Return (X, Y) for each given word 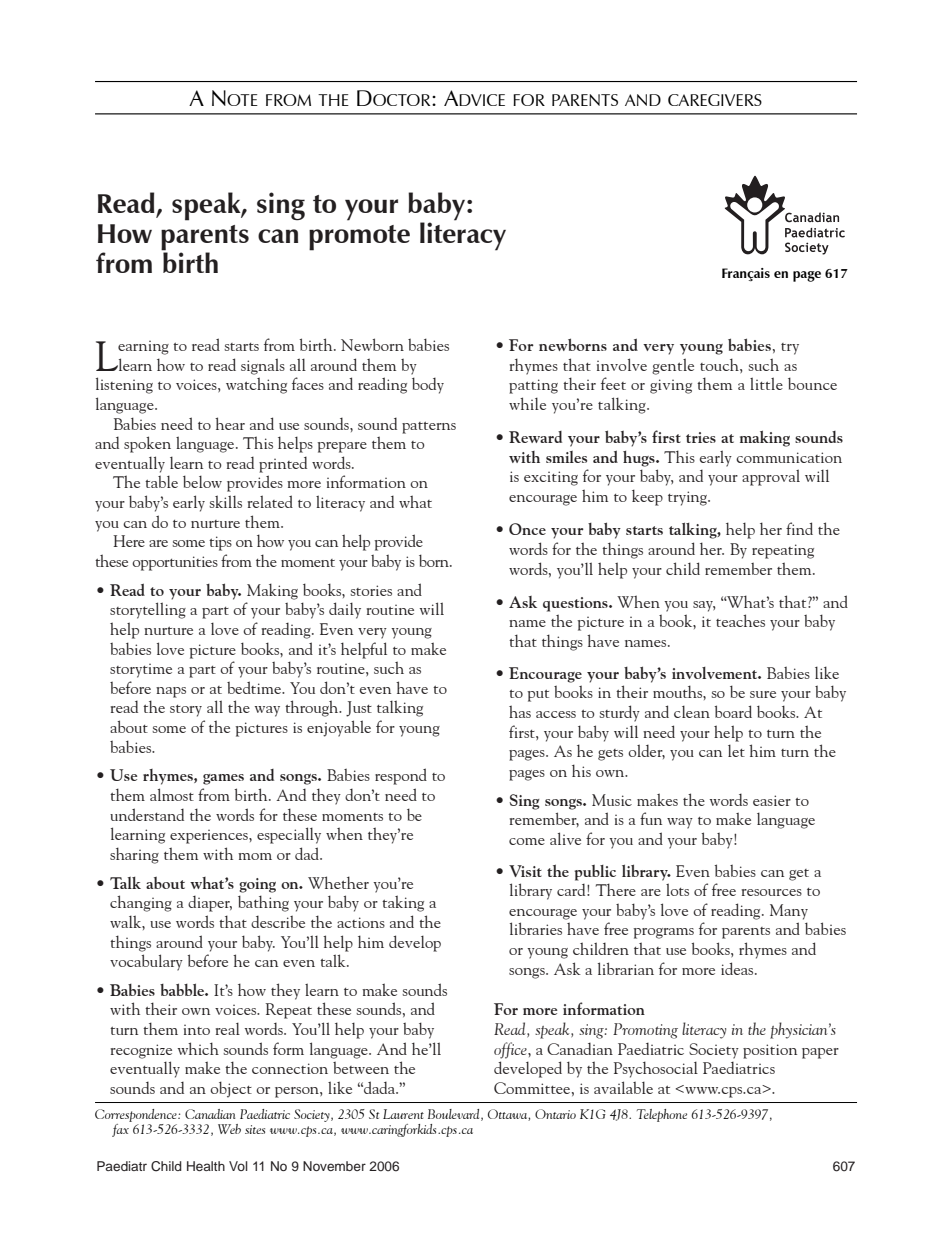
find (799, 528)
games (223, 779)
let (736, 750)
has (520, 711)
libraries (536, 928)
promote (359, 238)
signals (263, 366)
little (766, 383)
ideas (738, 968)
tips (220, 543)
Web (229, 1129)
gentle (673, 366)
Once (527, 529)
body (428, 385)
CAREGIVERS (715, 100)
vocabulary (146, 962)
